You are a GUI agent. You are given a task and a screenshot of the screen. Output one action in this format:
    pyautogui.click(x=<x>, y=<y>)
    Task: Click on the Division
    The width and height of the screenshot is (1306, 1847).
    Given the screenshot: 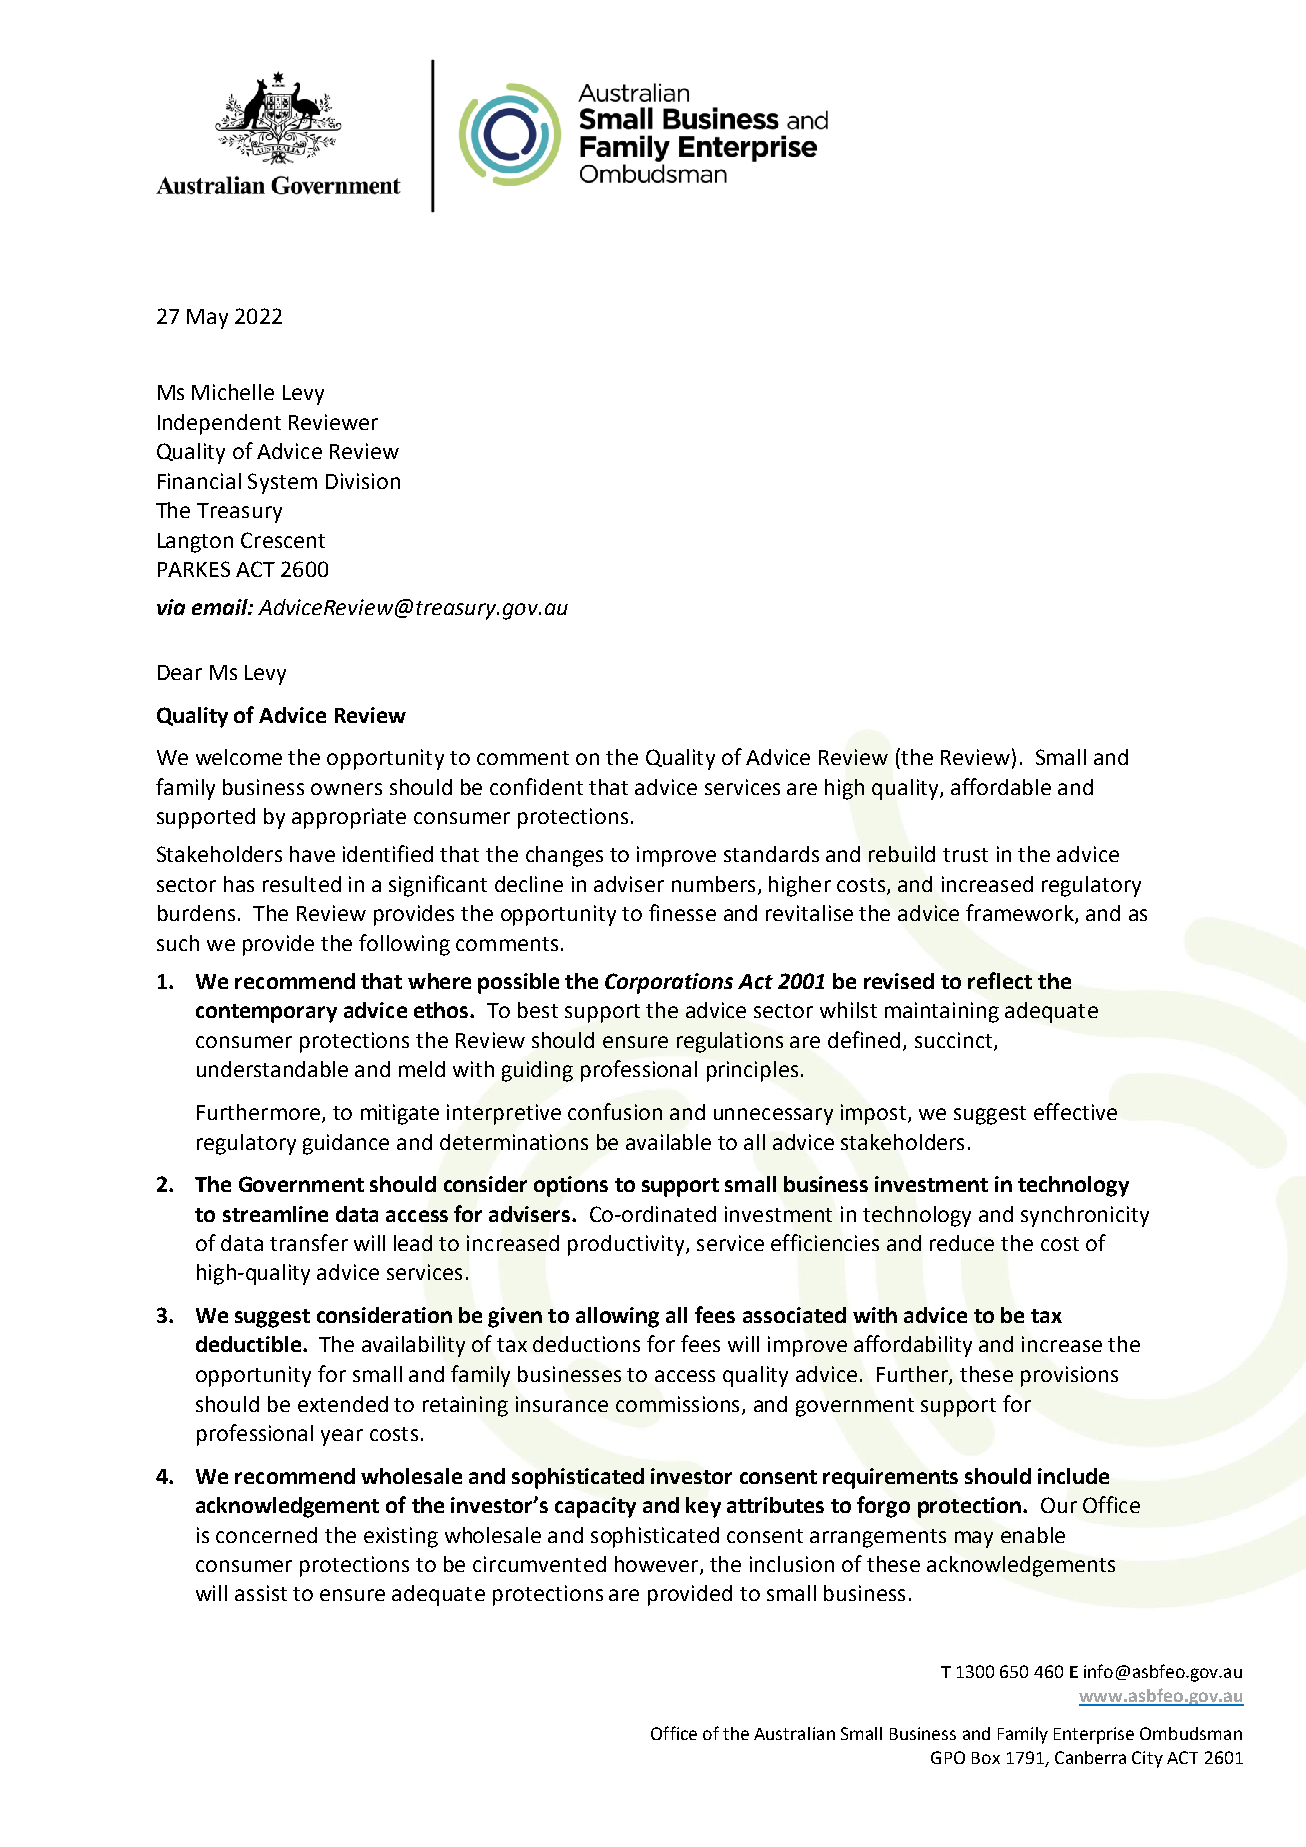 What is the action you would take?
    pyautogui.click(x=363, y=481)
